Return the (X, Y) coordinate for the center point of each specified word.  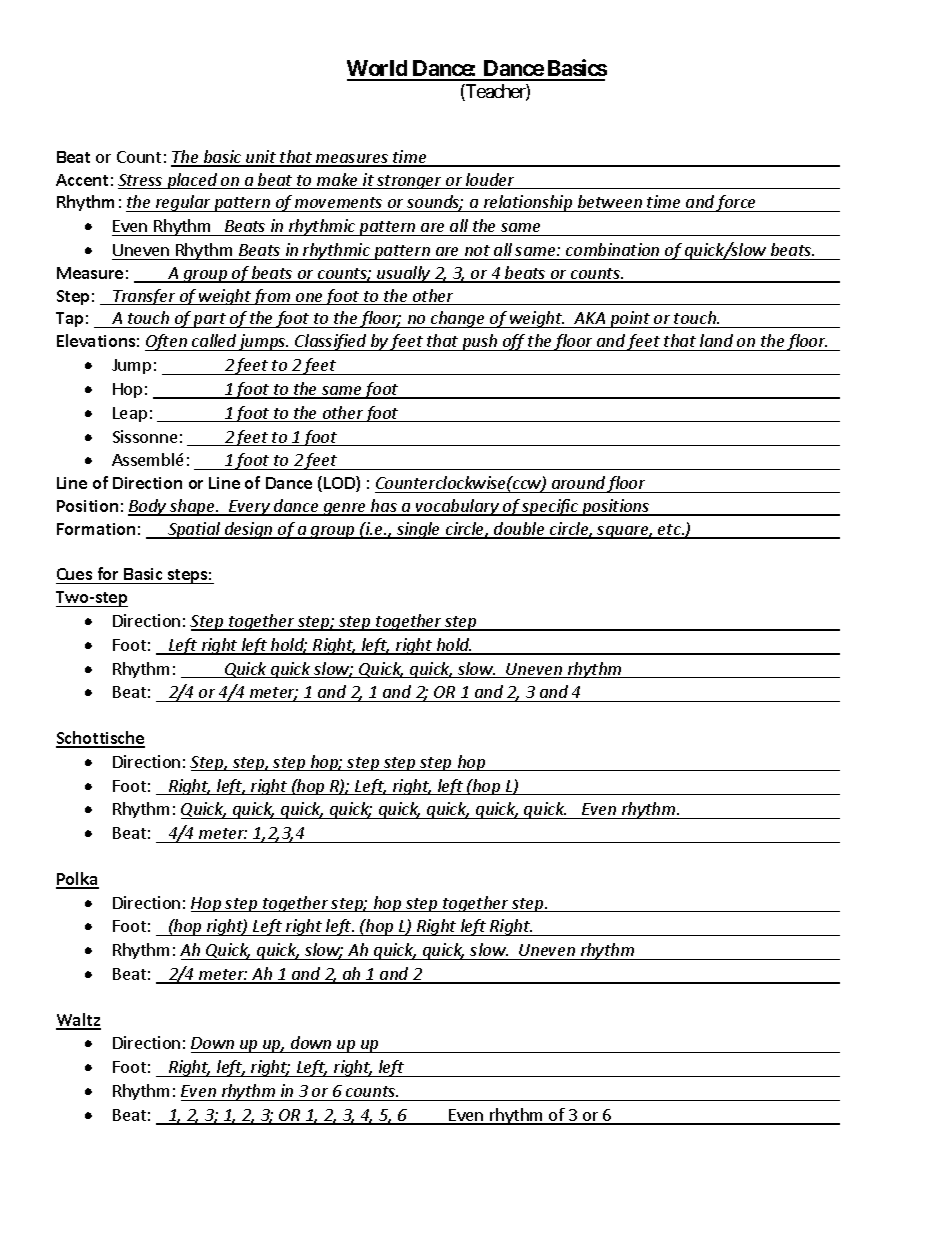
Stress (141, 181)
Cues (75, 576)
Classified (331, 342)
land (716, 340)
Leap (130, 414)
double (519, 530)
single (419, 530)
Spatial (194, 530)
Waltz (78, 1021)
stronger (409, 182)
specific (550, 507)
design (248, 530)
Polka (77, 880)
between (609, 203)
